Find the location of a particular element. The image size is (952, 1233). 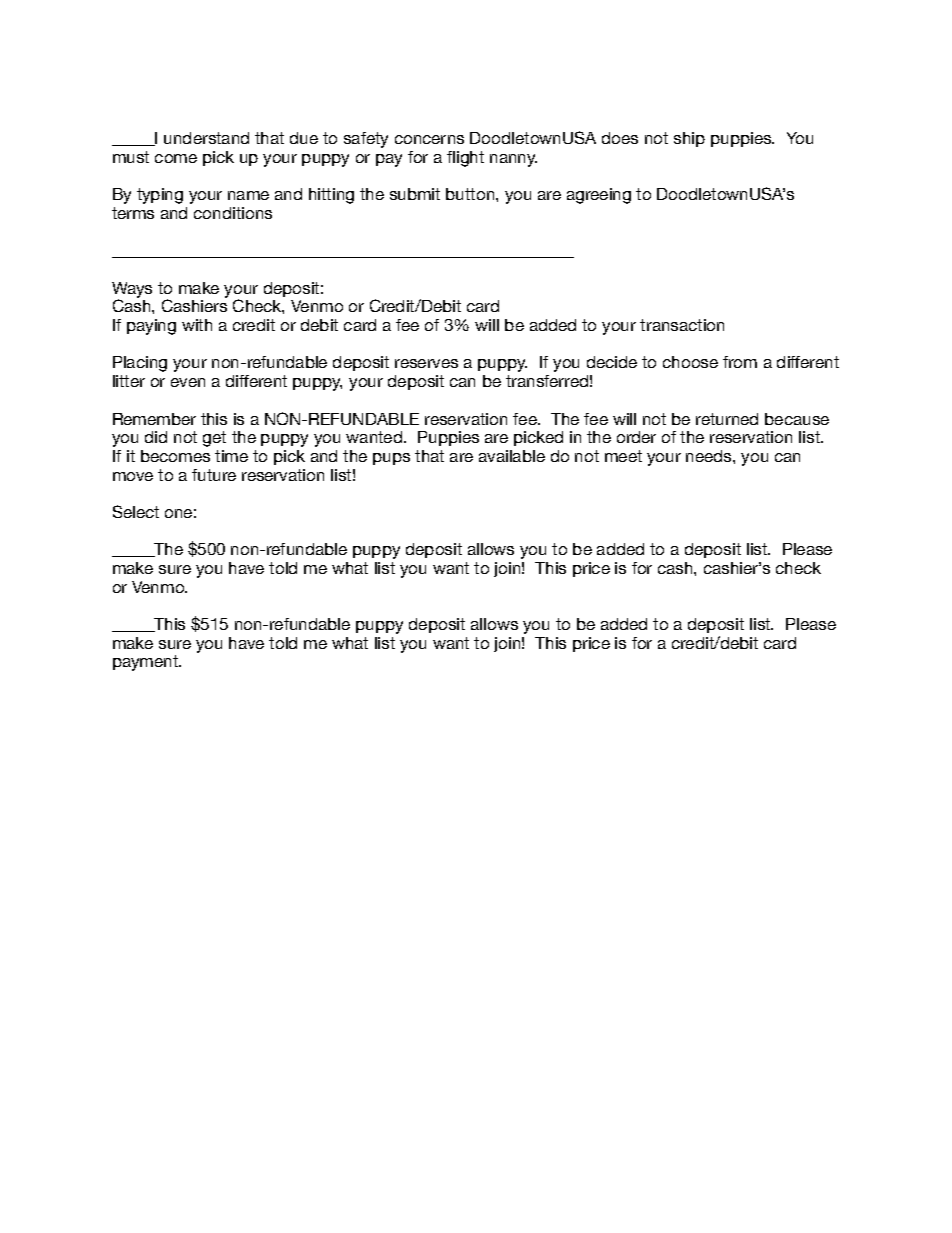

ship is located at coordinates (689, 139).
